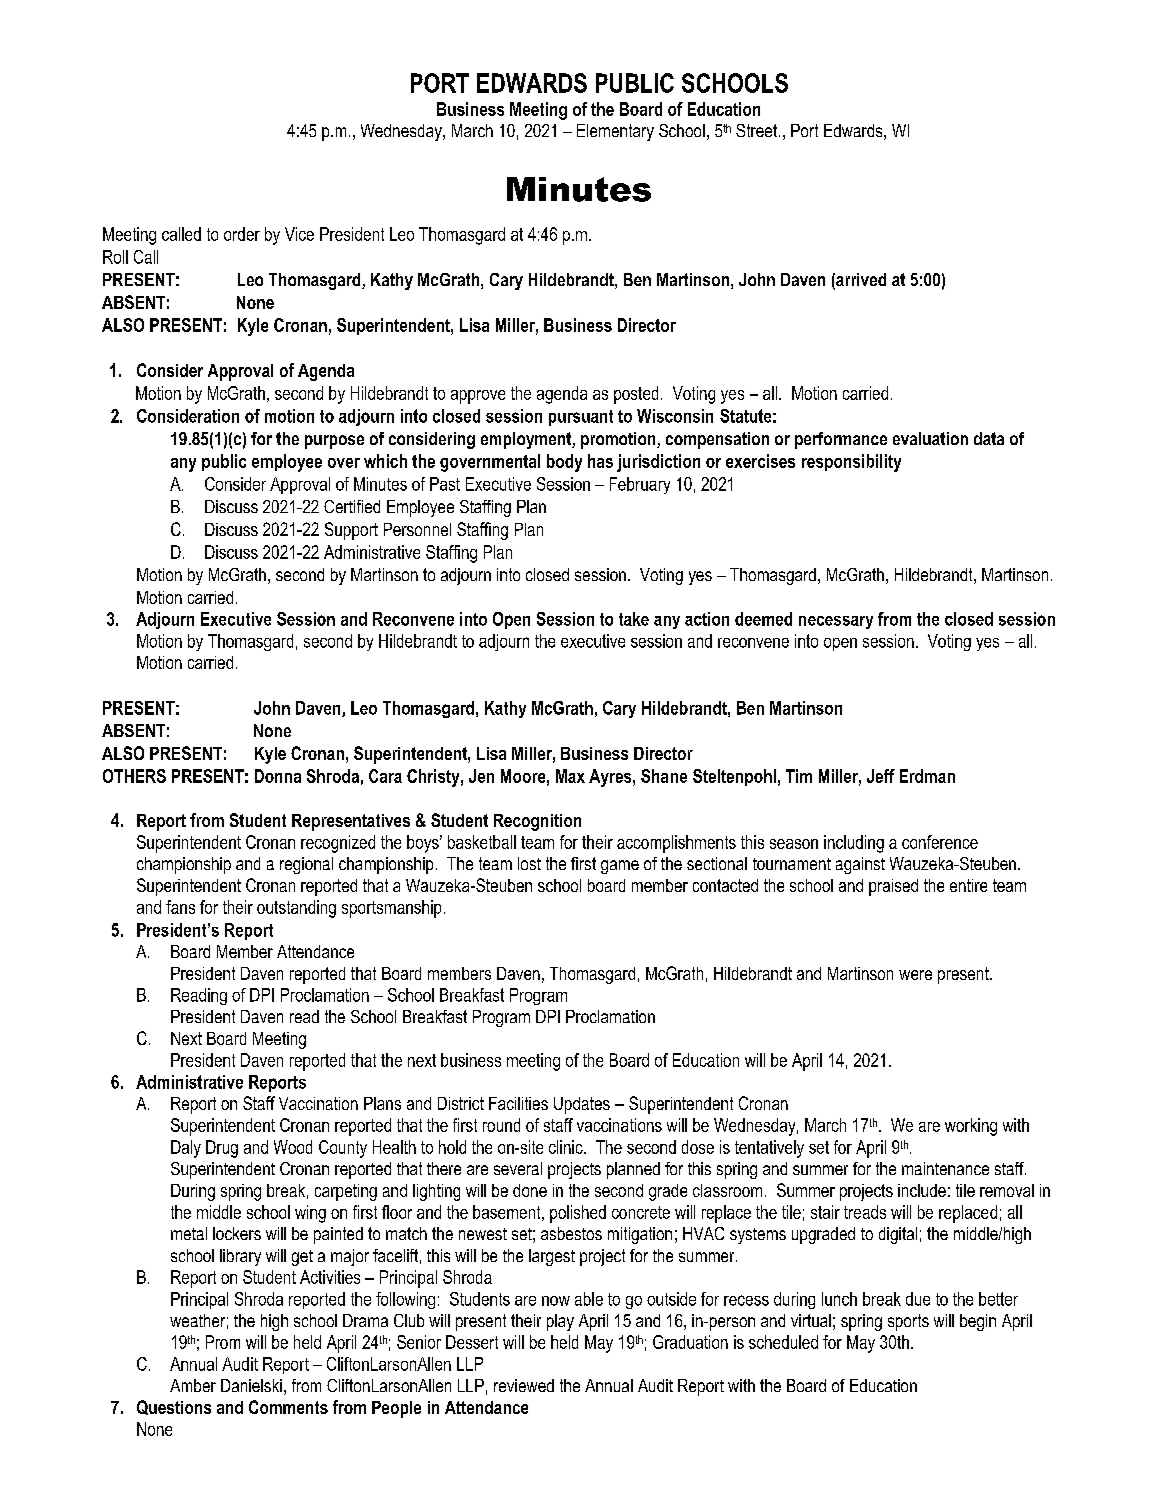  Describe the element at coordinates (915, 975) in the document. I see `were` at that location.
